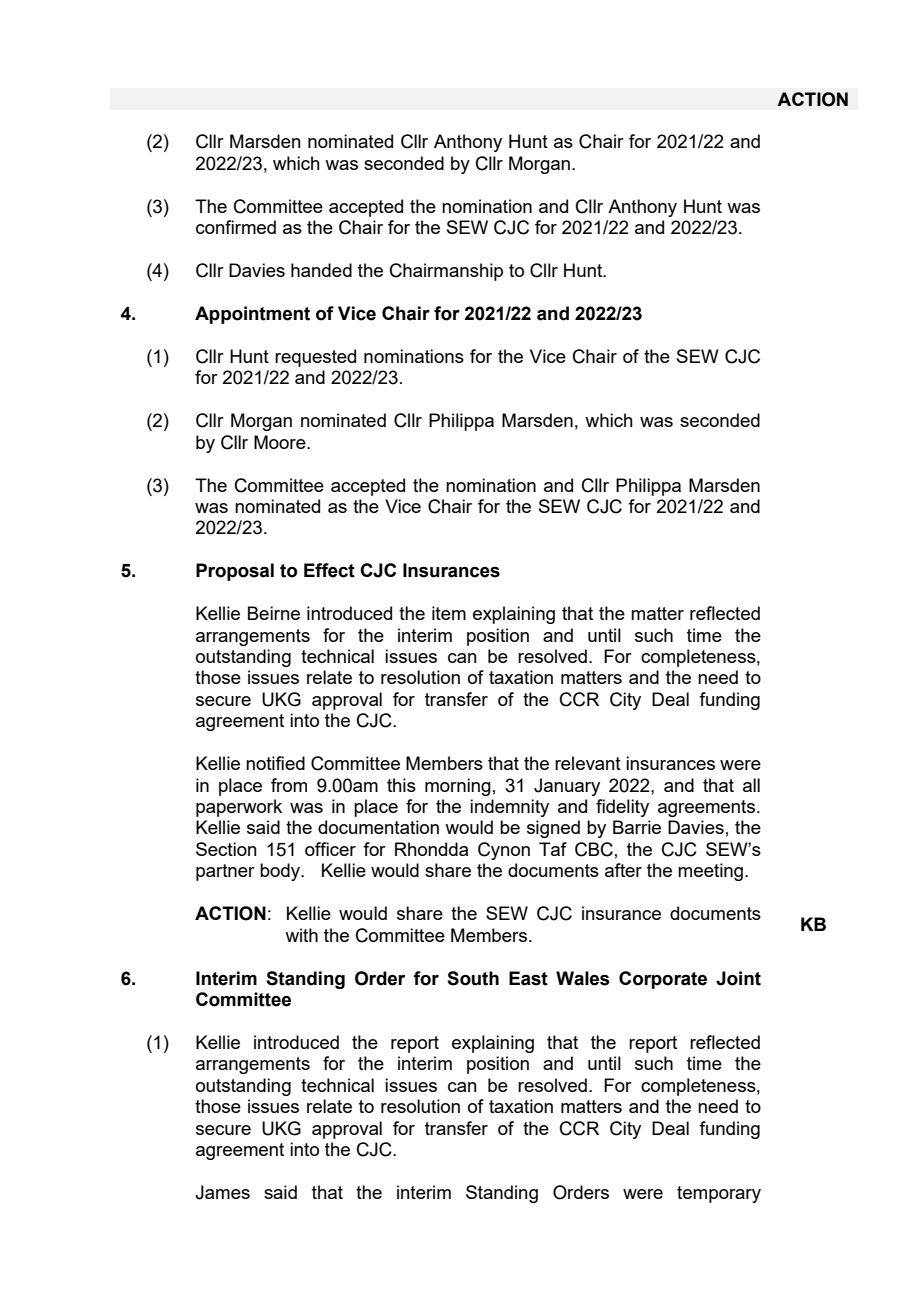 The image size is (924, 1308). Describe the element at coordinates (252, 315) in the screenshot. I see `Appointment` at that location.
